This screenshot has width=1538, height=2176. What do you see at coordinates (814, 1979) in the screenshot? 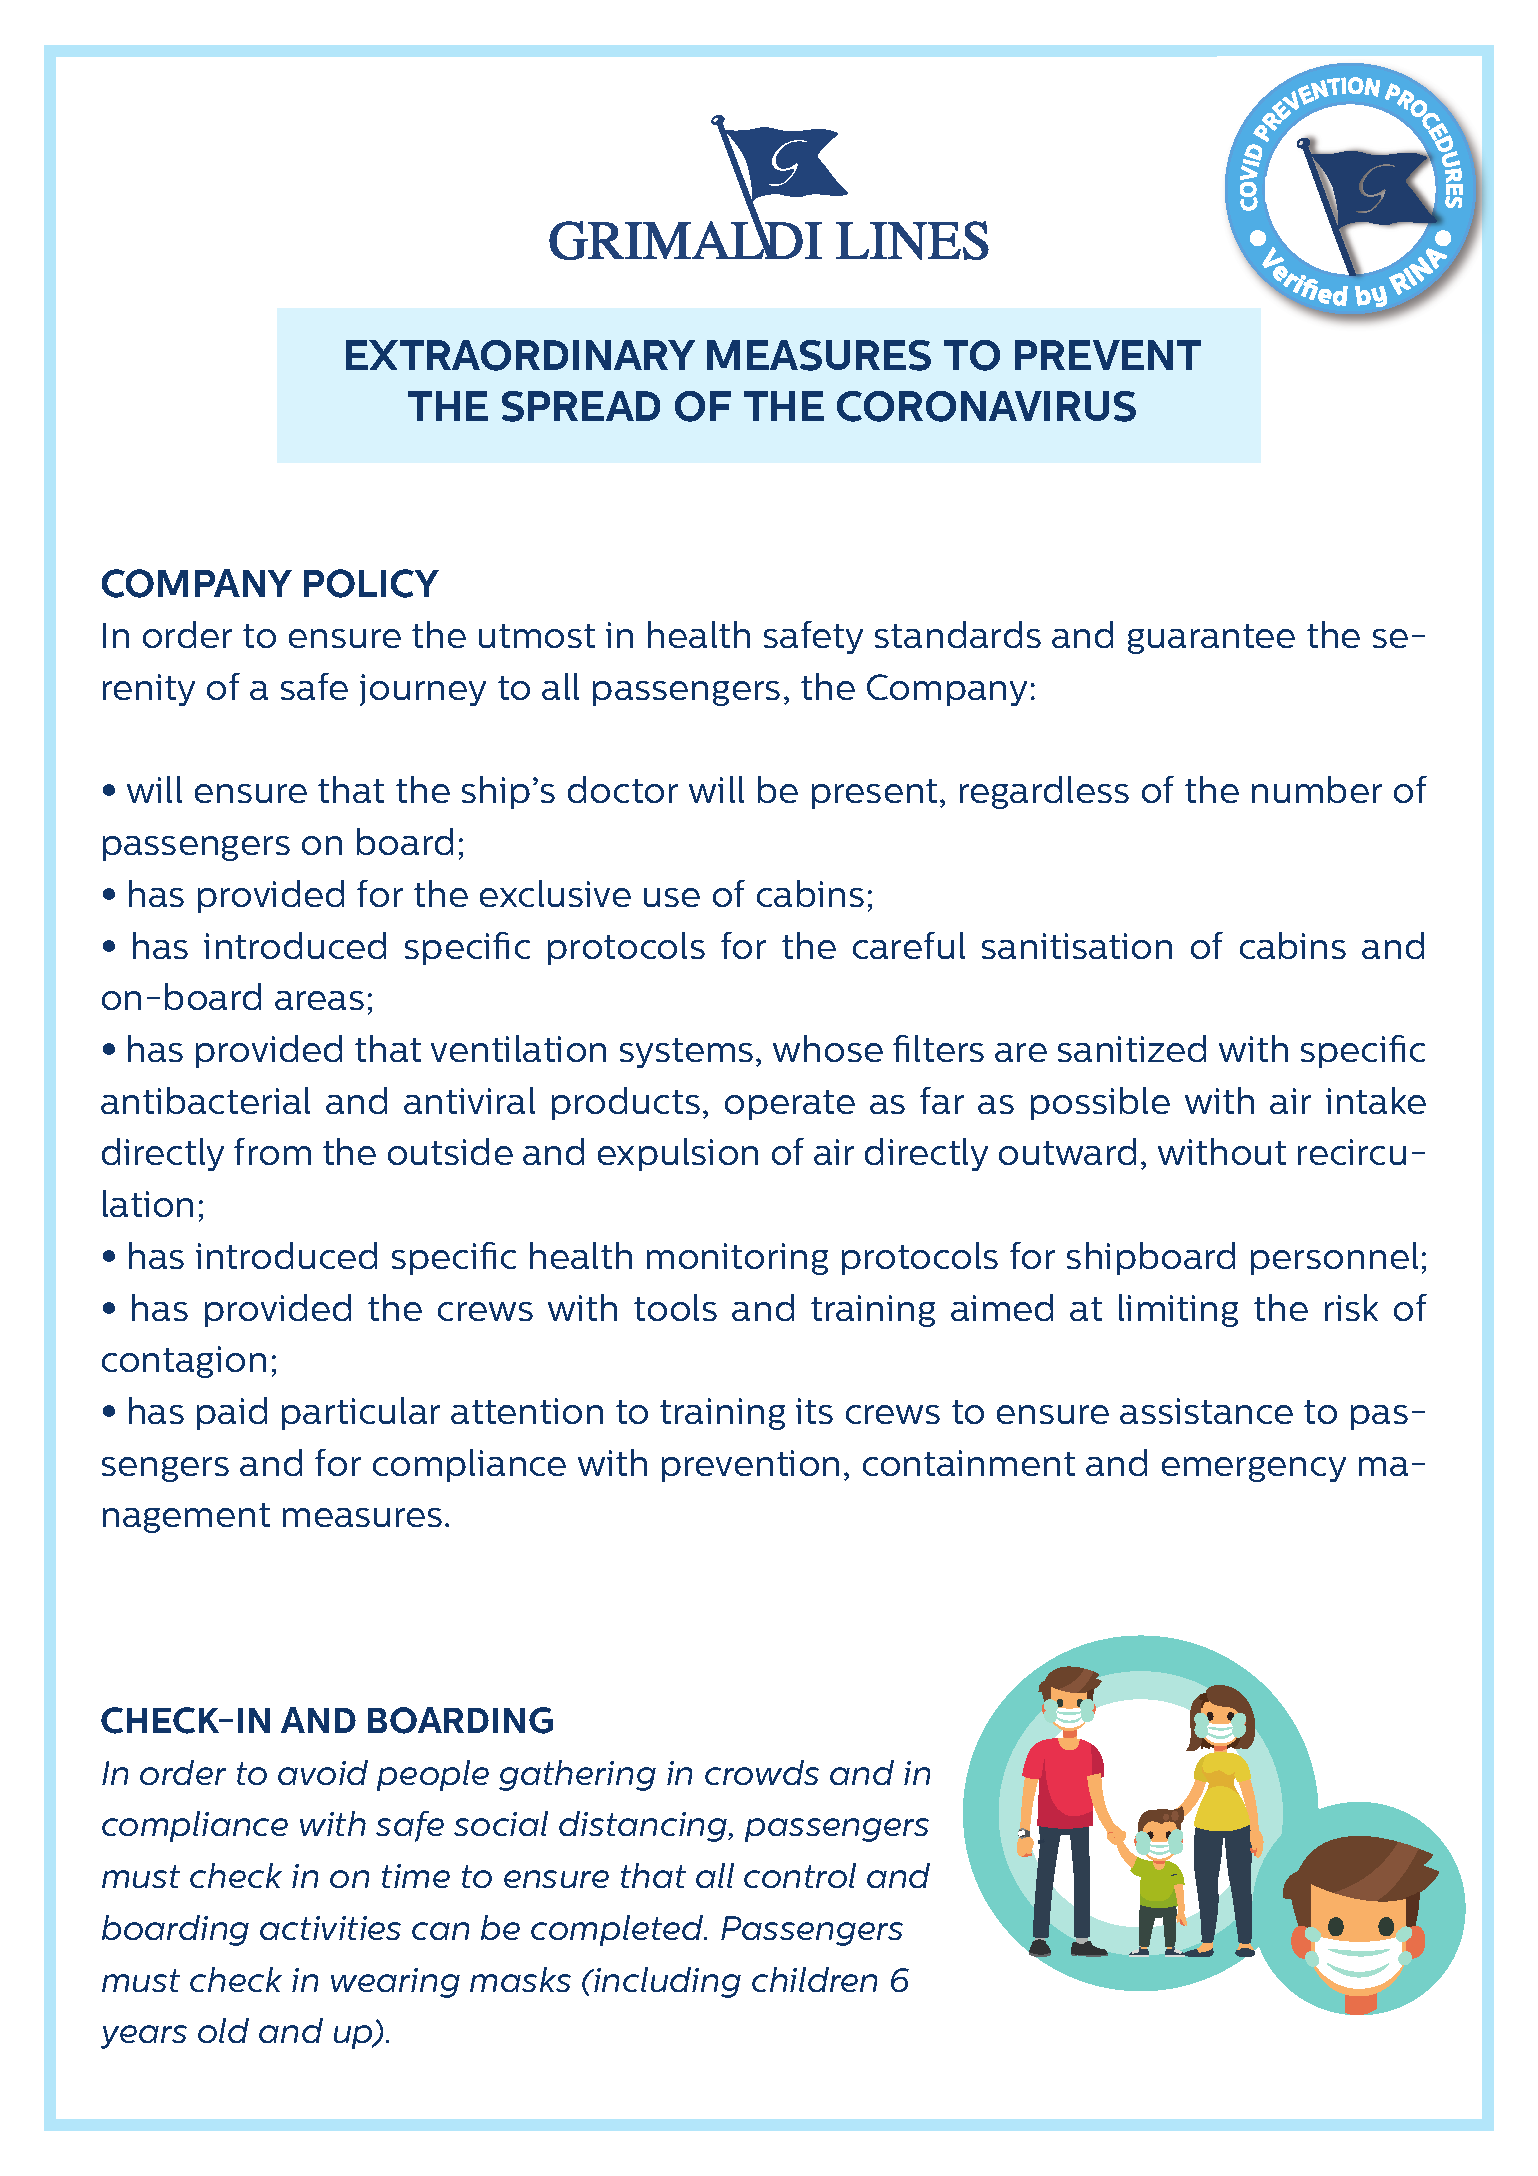
I see `children` at bounding box center [814, 1979].
